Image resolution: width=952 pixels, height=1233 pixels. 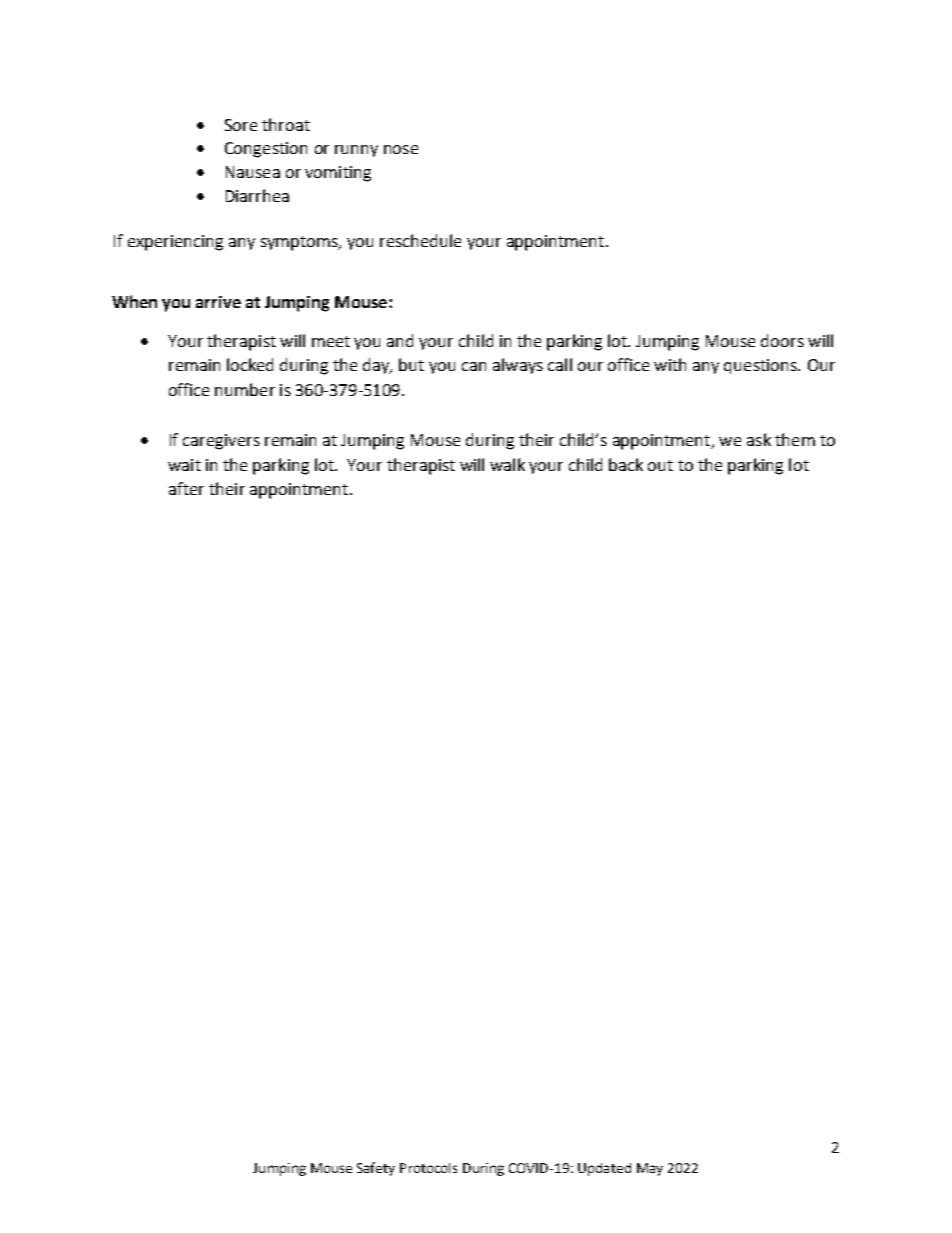 I want to click on Nausea, so click(x=253, y=172).
